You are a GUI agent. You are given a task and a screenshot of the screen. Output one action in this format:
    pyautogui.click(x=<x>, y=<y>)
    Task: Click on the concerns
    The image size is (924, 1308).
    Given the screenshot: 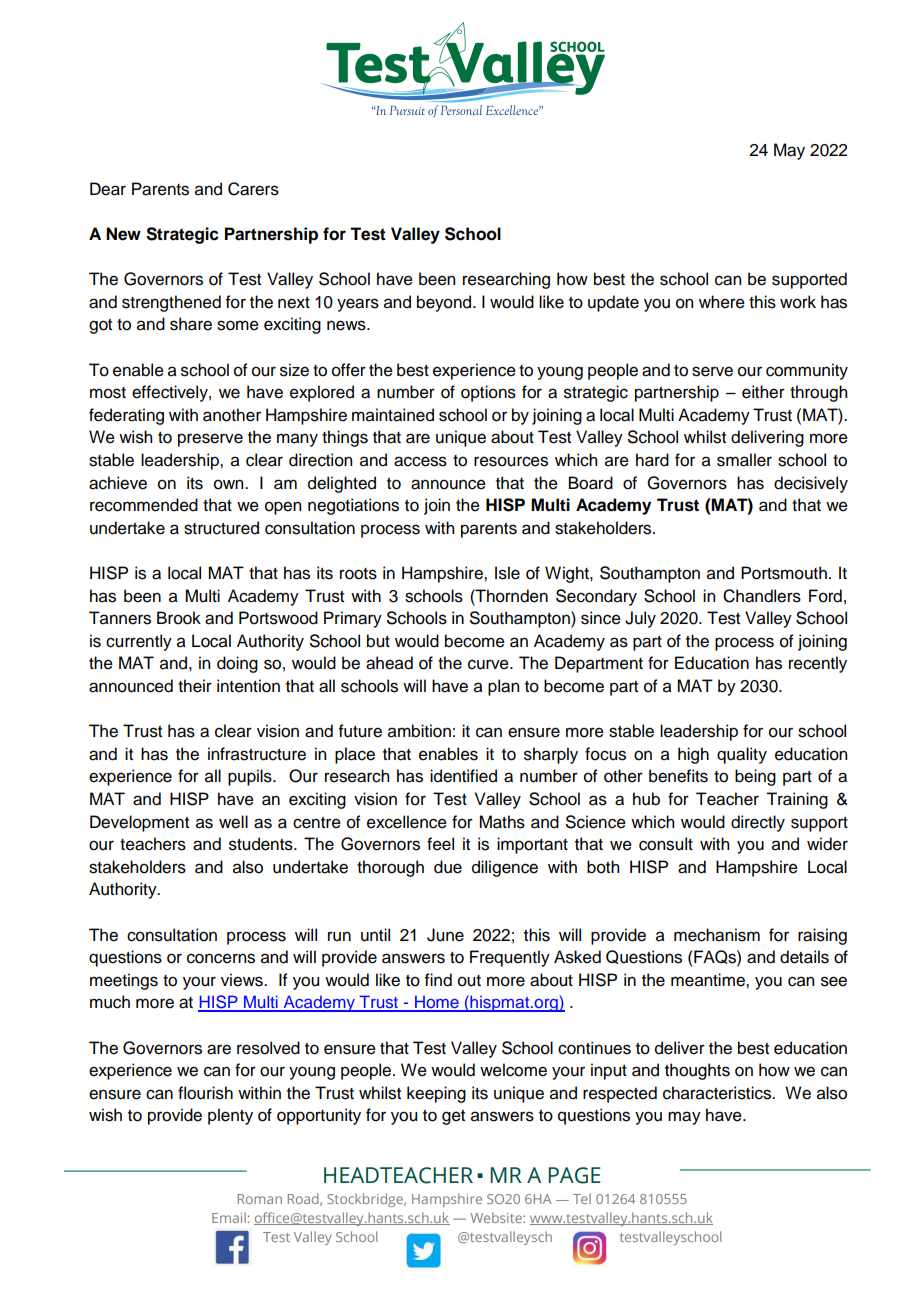 What is the action you would take?
    pyautogui.click(x=221, y=958)
